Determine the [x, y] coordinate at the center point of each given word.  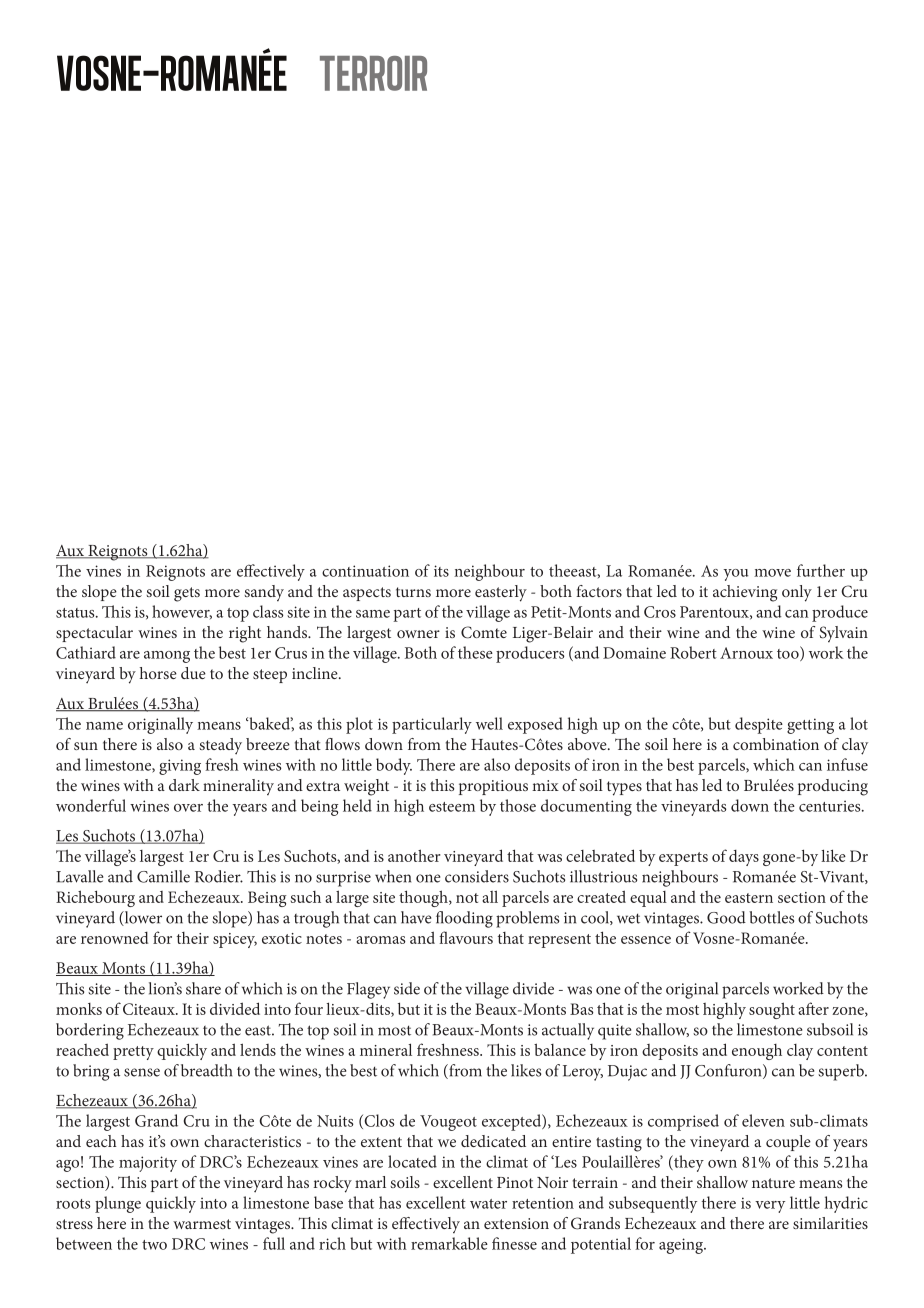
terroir [373, 73]
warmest [202, 1224]
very [770, 1207]
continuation [365, 571]
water [488, 1204]
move [772, 573]
